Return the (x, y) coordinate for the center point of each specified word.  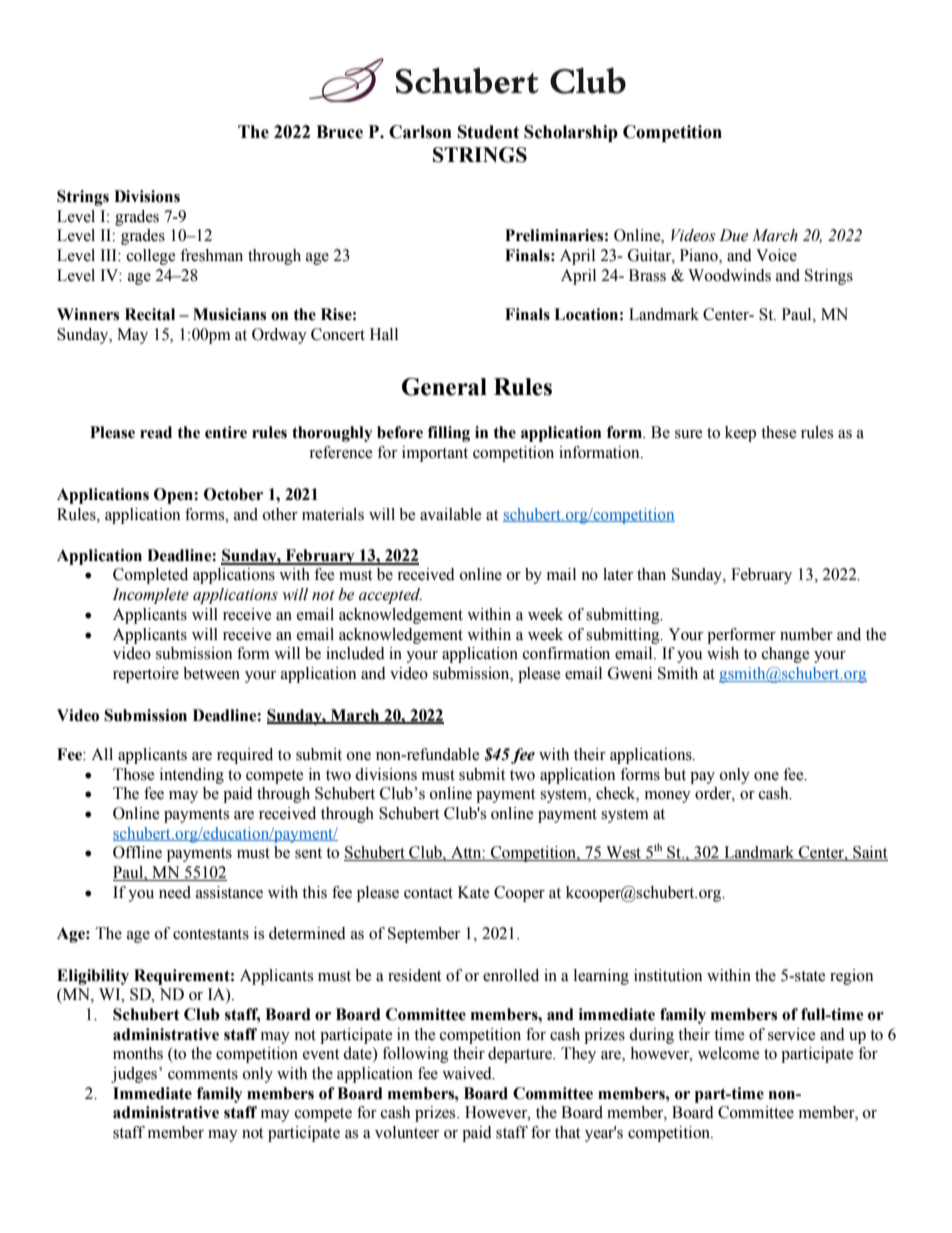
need (175, 892)
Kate (474, 892)
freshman (211, 255)
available (451, 514)
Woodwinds (729, 275)
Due (733, 235)
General (444, 386)
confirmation (566, 653)
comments (203, 1074)
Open (174, 496)
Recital (150, 314)
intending (192, 776)
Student (488, 132)
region (851, 977)
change (786, 655)
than (651, 574)
